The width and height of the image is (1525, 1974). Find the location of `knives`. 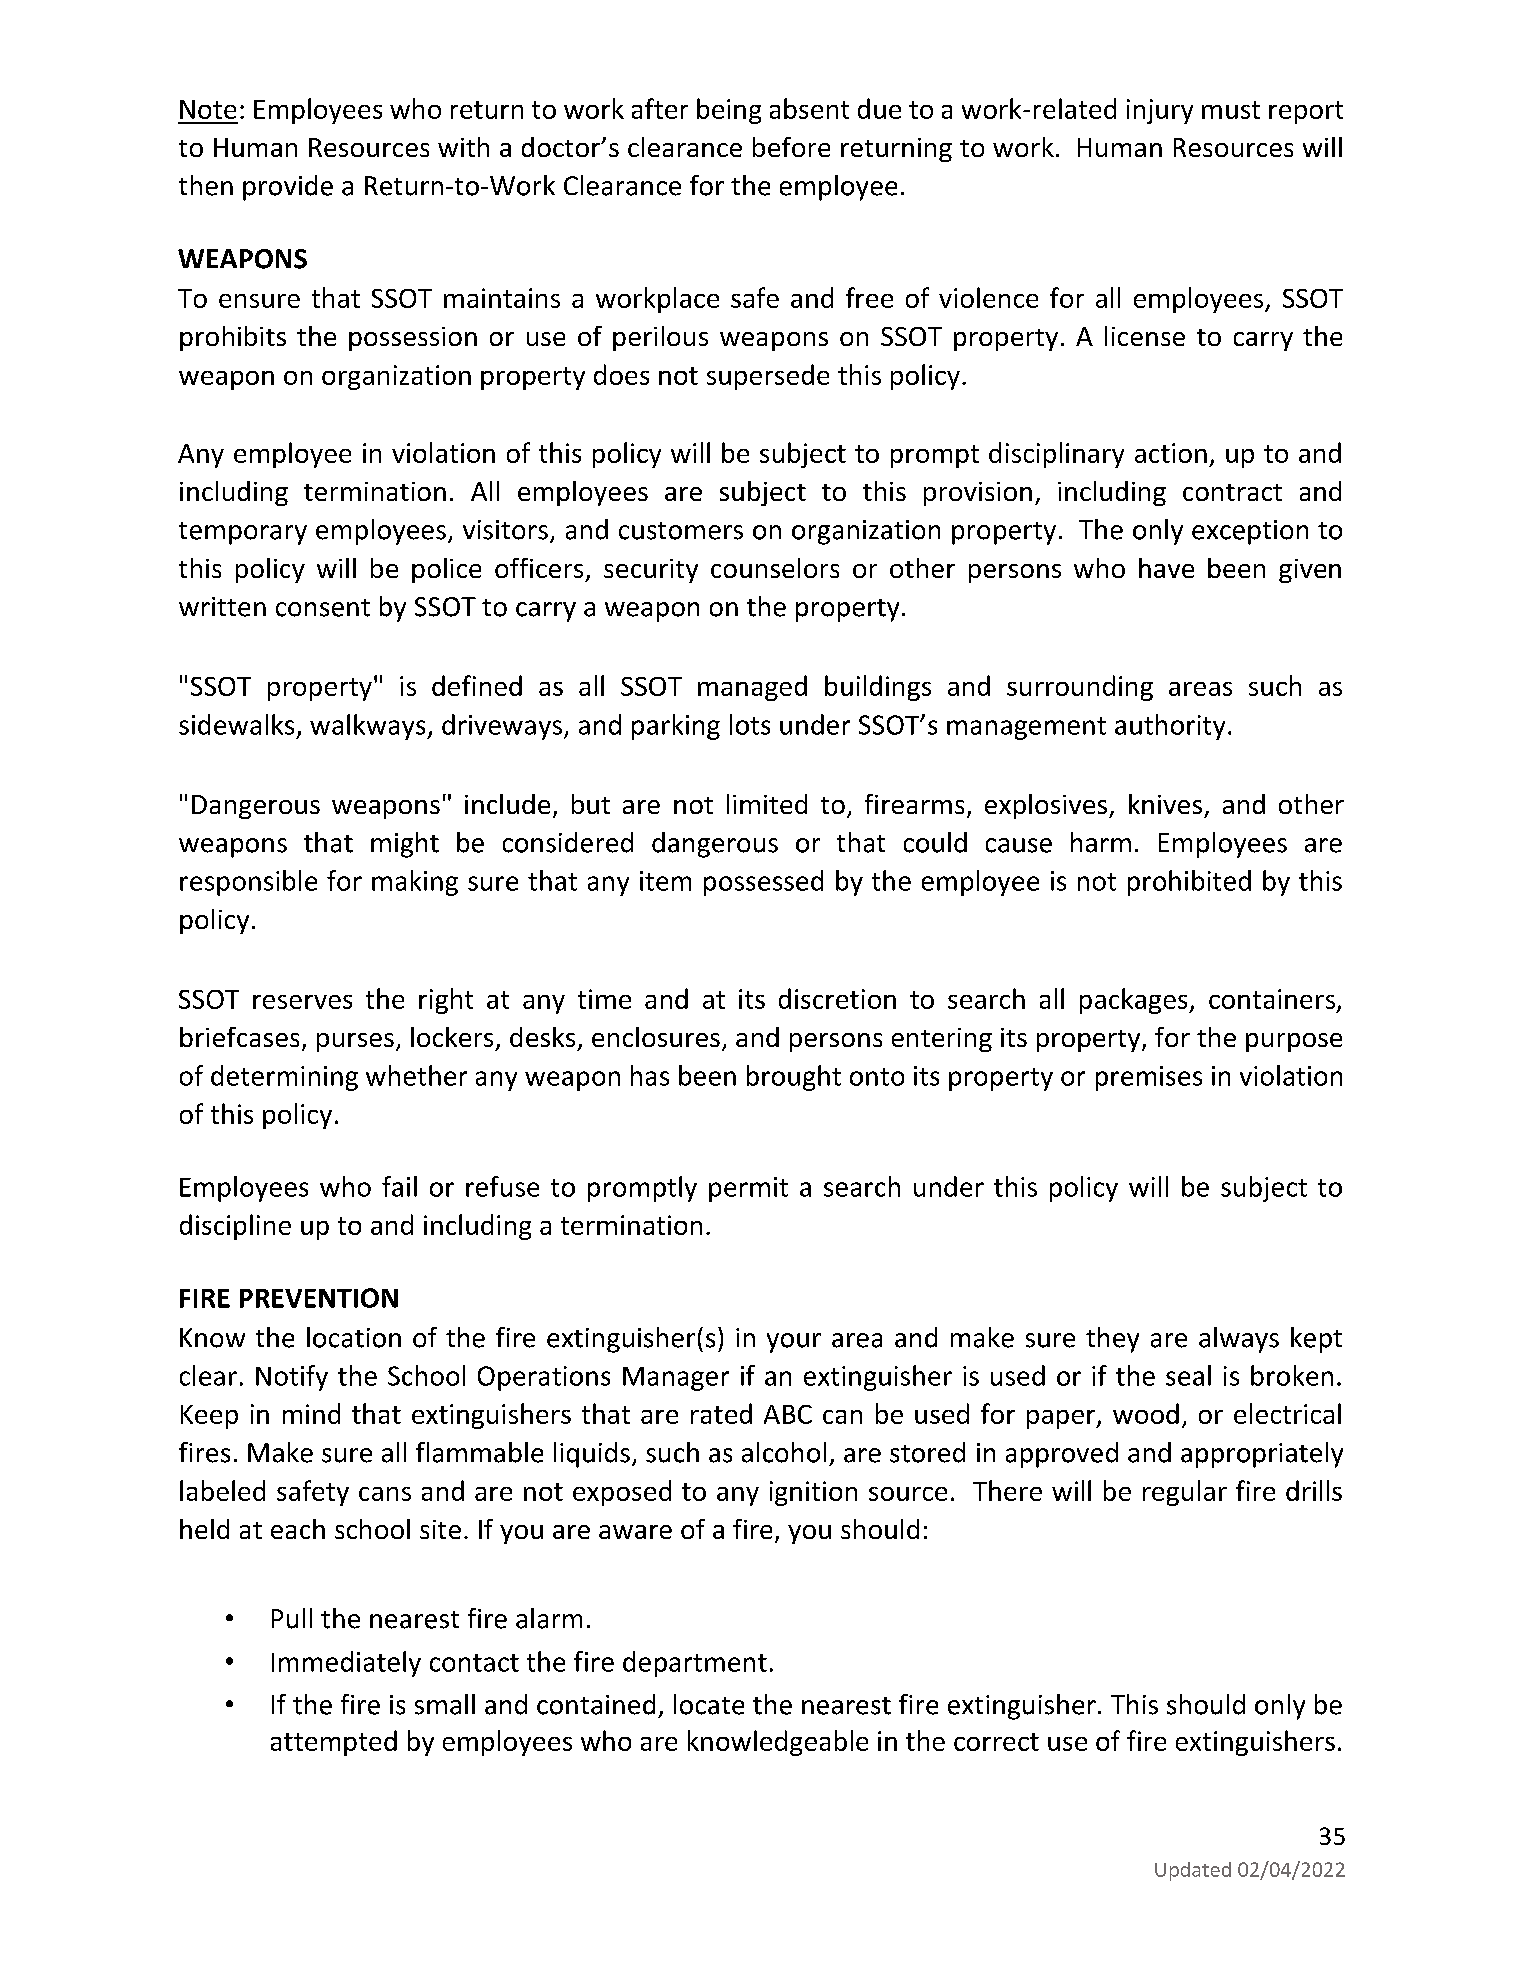

knives is located at coordinates (1165, 804).
